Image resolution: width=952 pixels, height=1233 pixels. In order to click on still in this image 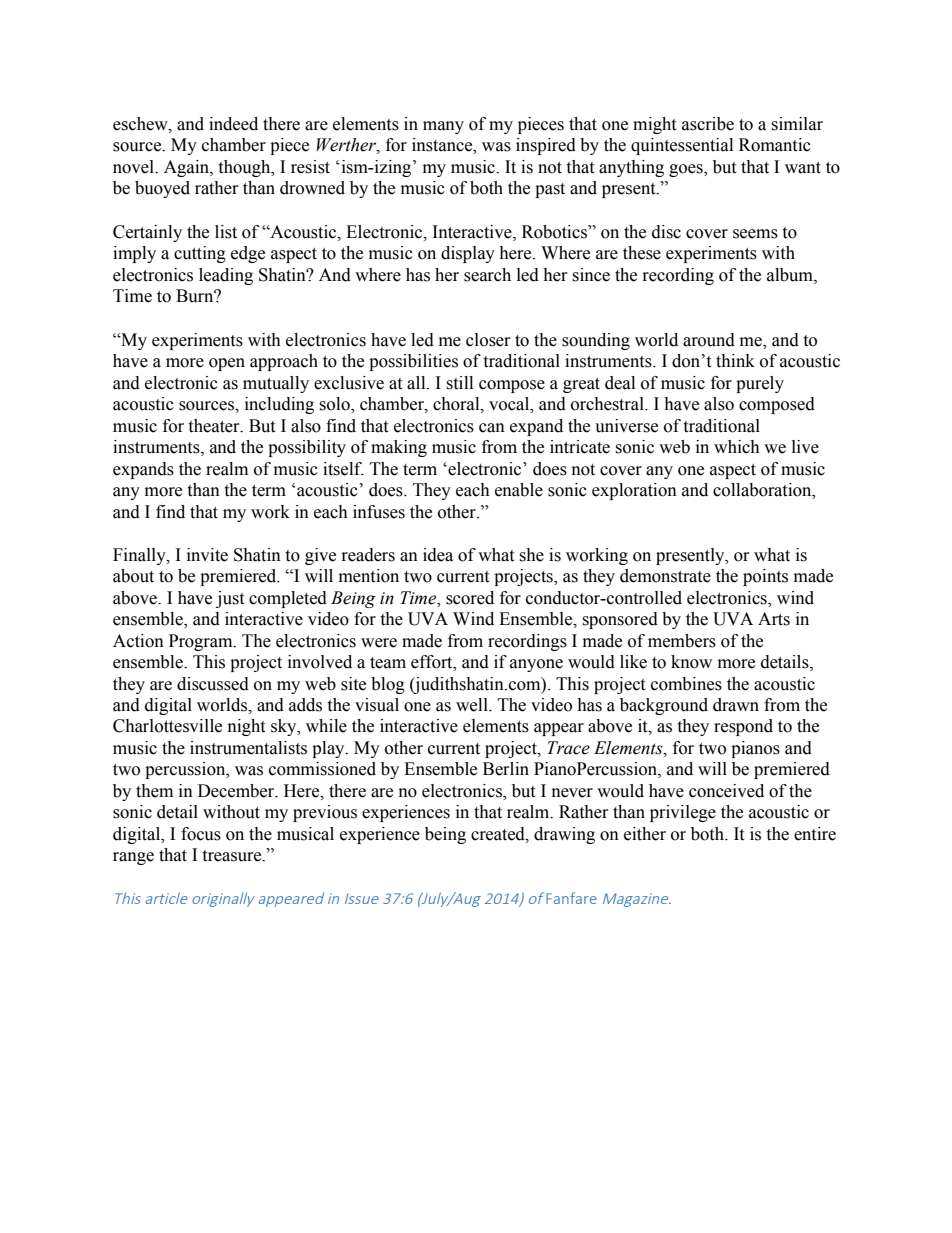, I will do `click(459, 383)`.
